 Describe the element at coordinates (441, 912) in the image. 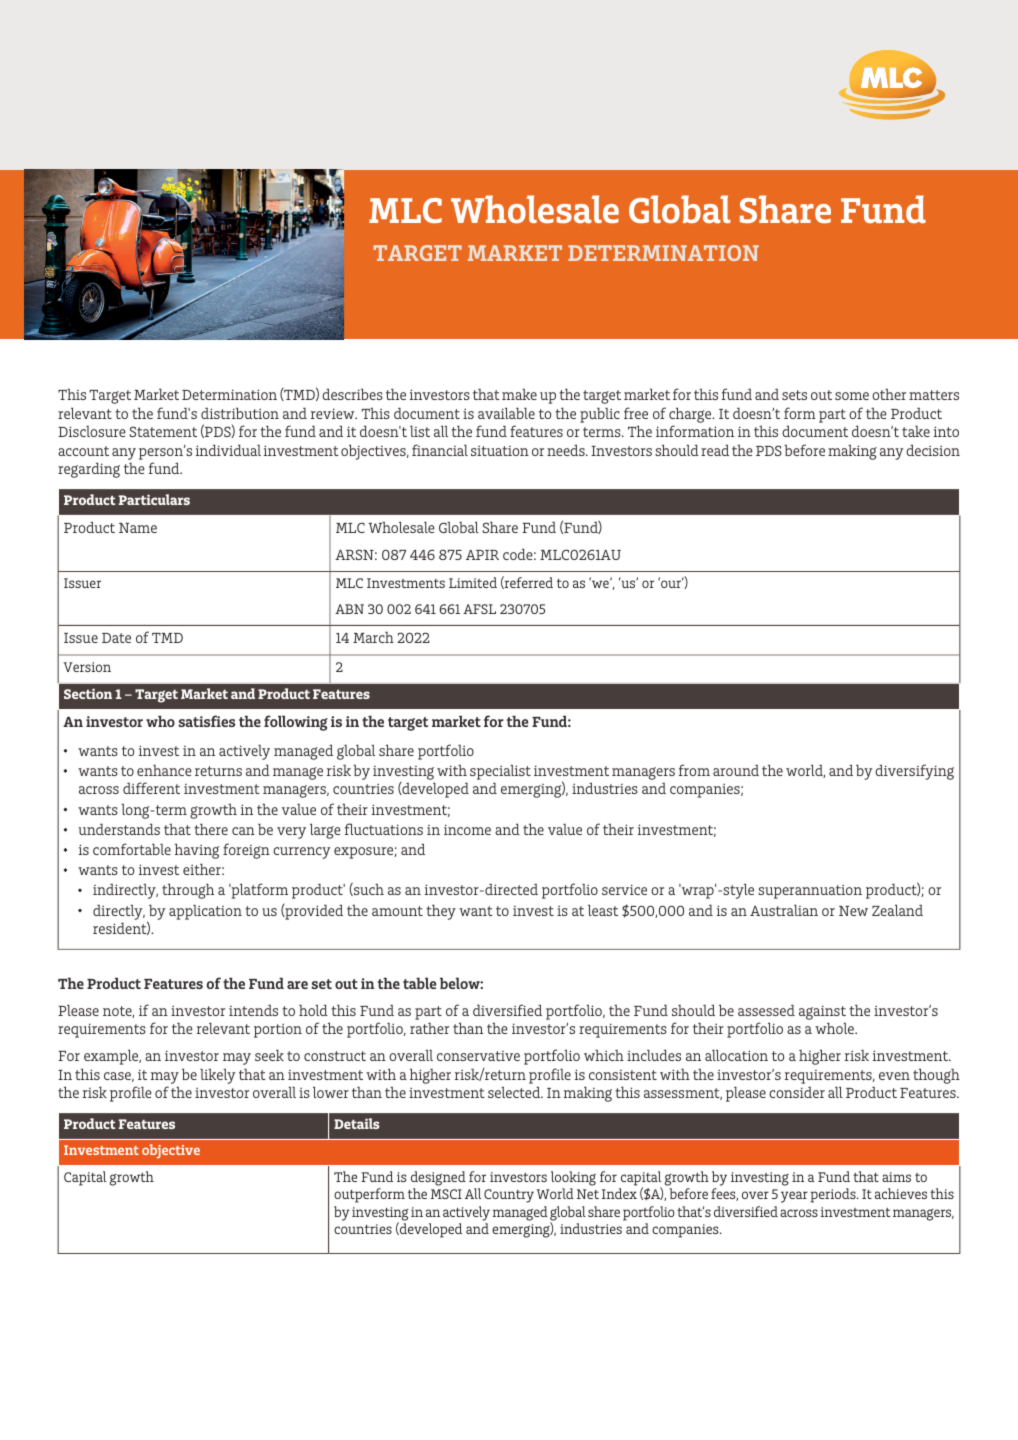

I see `they` at that location.
